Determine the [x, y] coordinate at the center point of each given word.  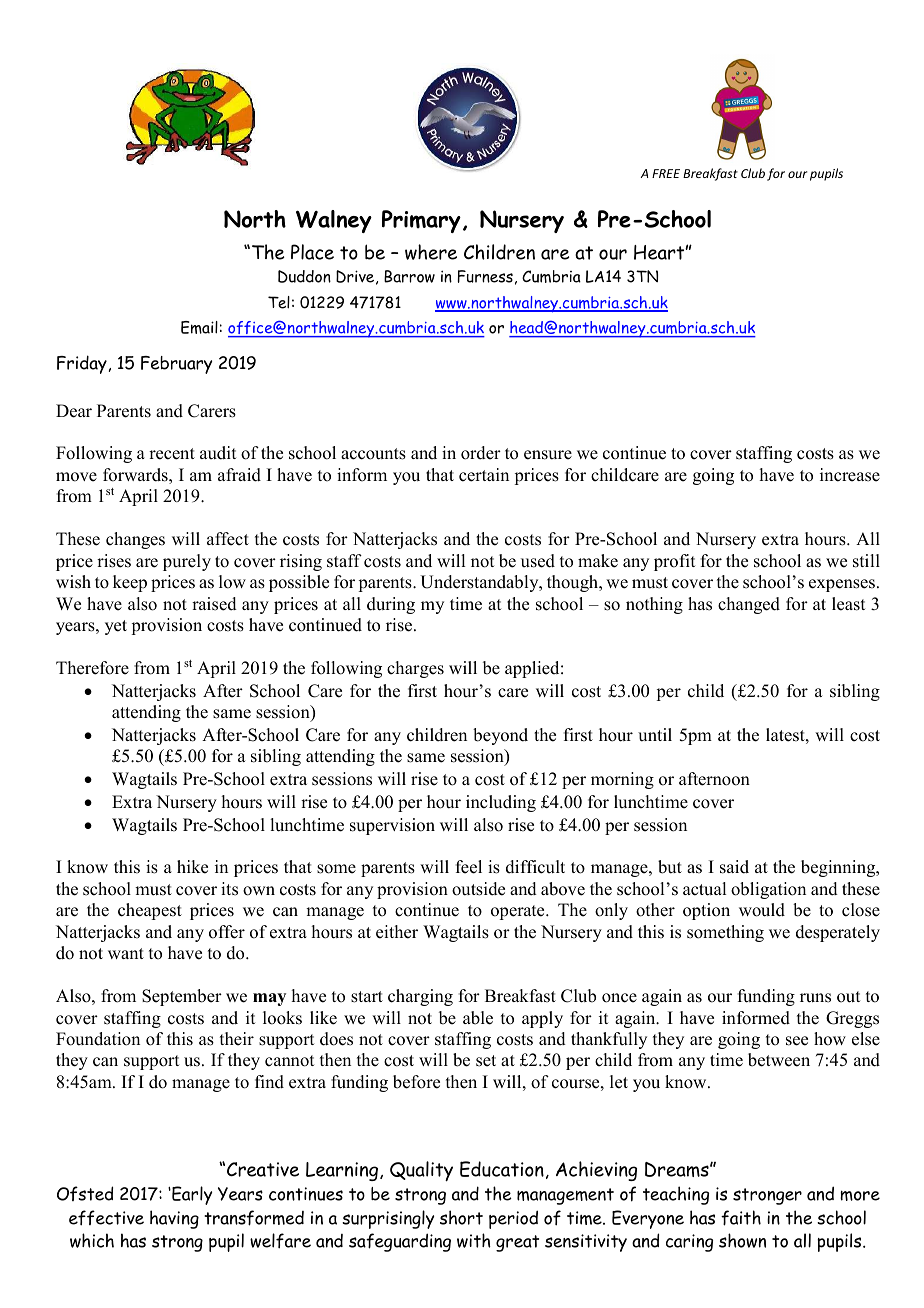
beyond [500, 736]
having [174, 1219]
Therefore [92, 668]
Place [312, 252]
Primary [421, 221]
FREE [666, 173]
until [655, 735]
